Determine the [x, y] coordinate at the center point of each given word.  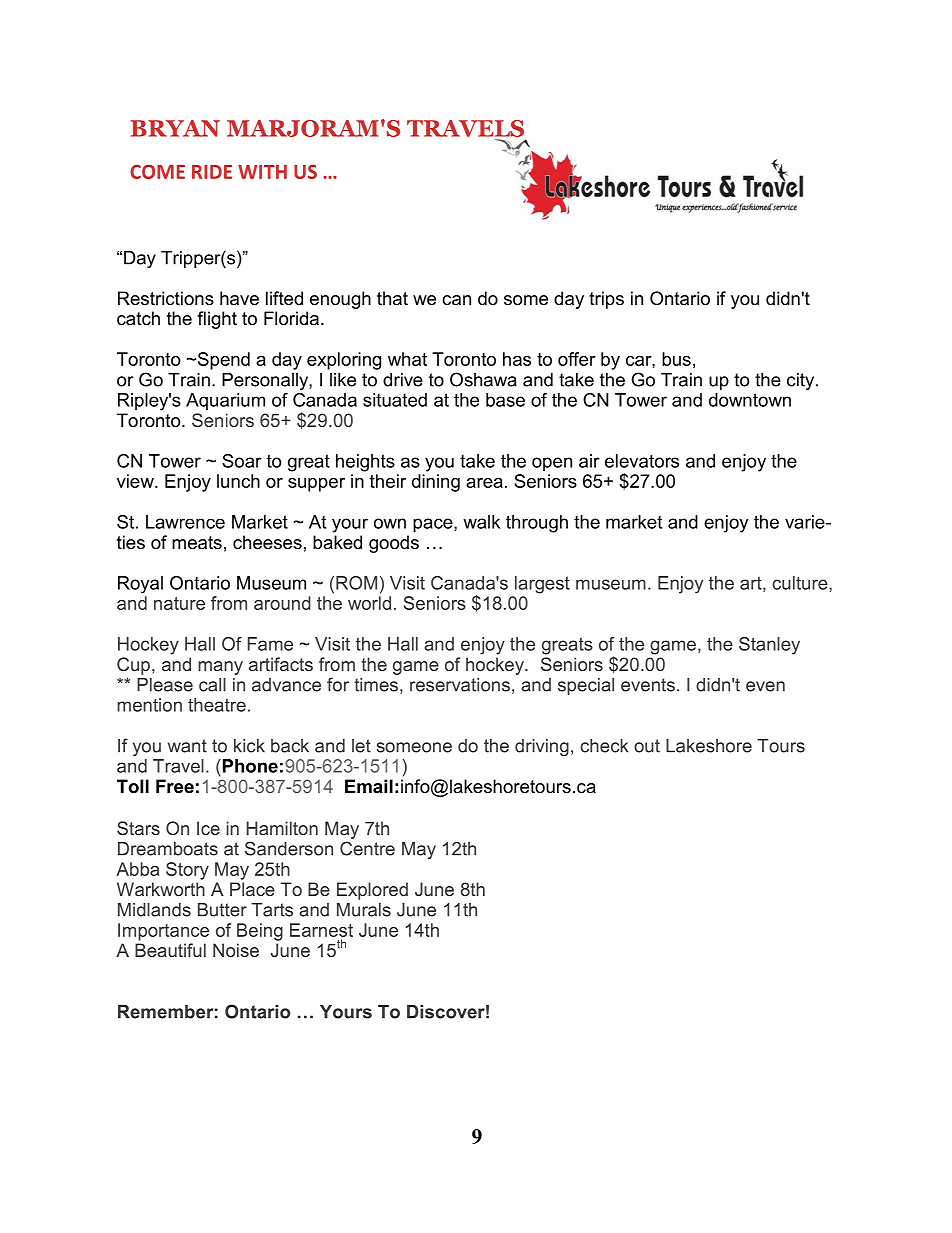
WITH [262, 172]
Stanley [769, 646]
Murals [364, 910]
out [647, 746]
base [505, 400]
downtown [750, 400]
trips [606, 300]
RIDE [212, 172]
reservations [460, 685]
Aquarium [225, 401]
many [220, 668]
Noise [236, 950]
